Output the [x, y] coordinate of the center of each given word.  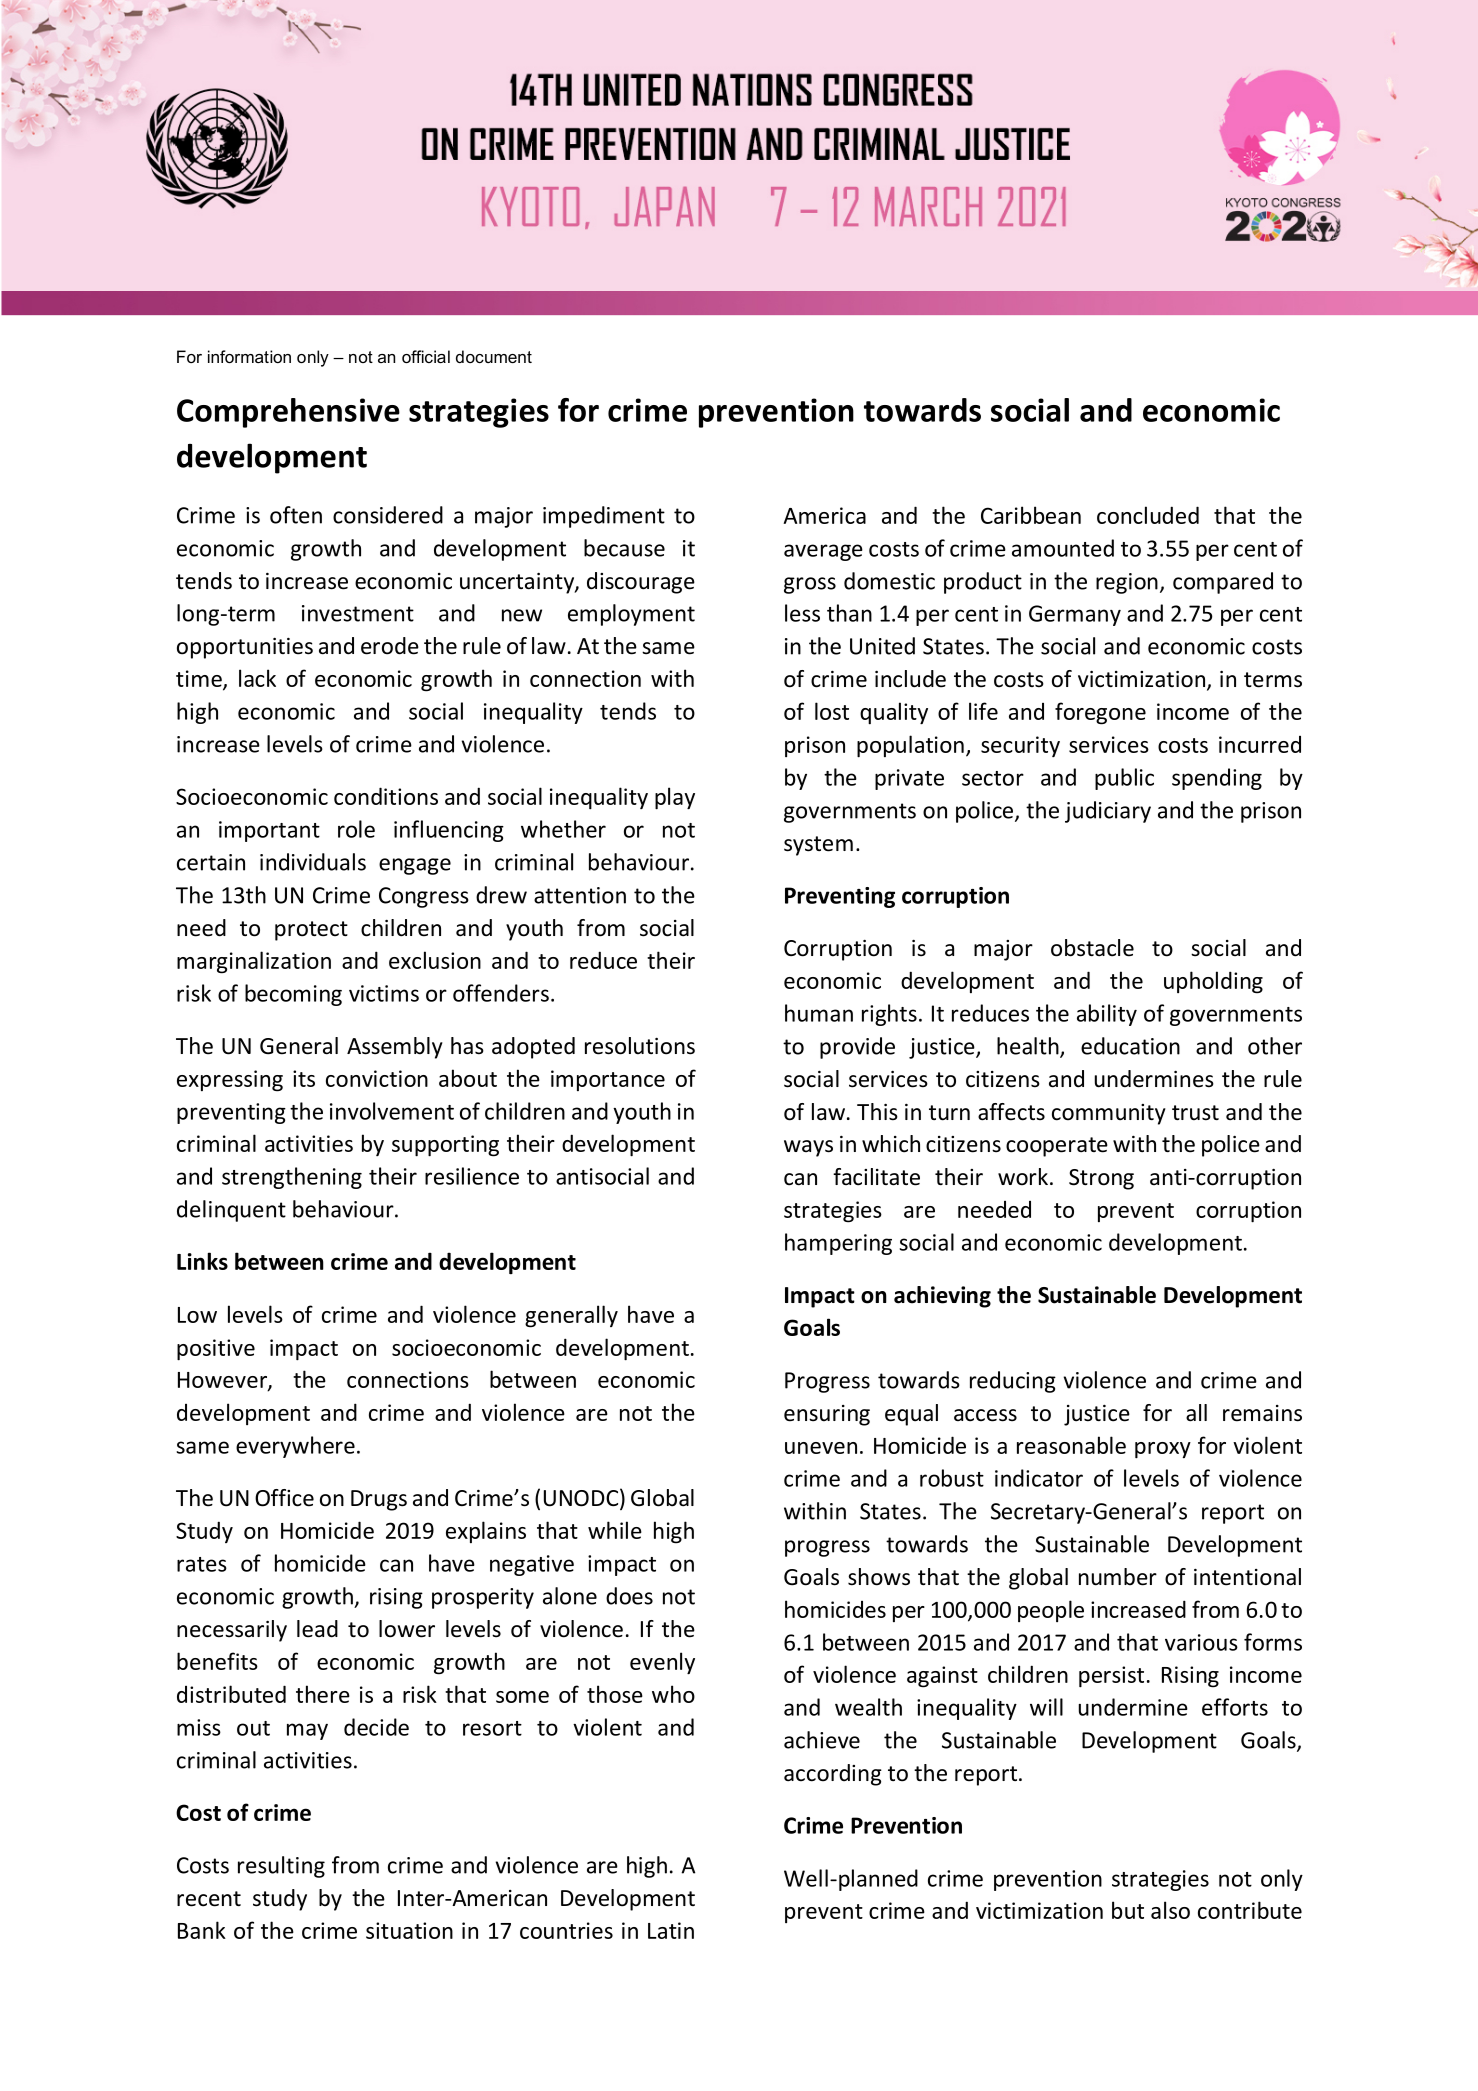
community [1109, 1114]
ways [808, 1148]
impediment [604, 517]
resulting [281, 1867]
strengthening [292, 1178]
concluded [1148, 515]
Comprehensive [288, 413]
